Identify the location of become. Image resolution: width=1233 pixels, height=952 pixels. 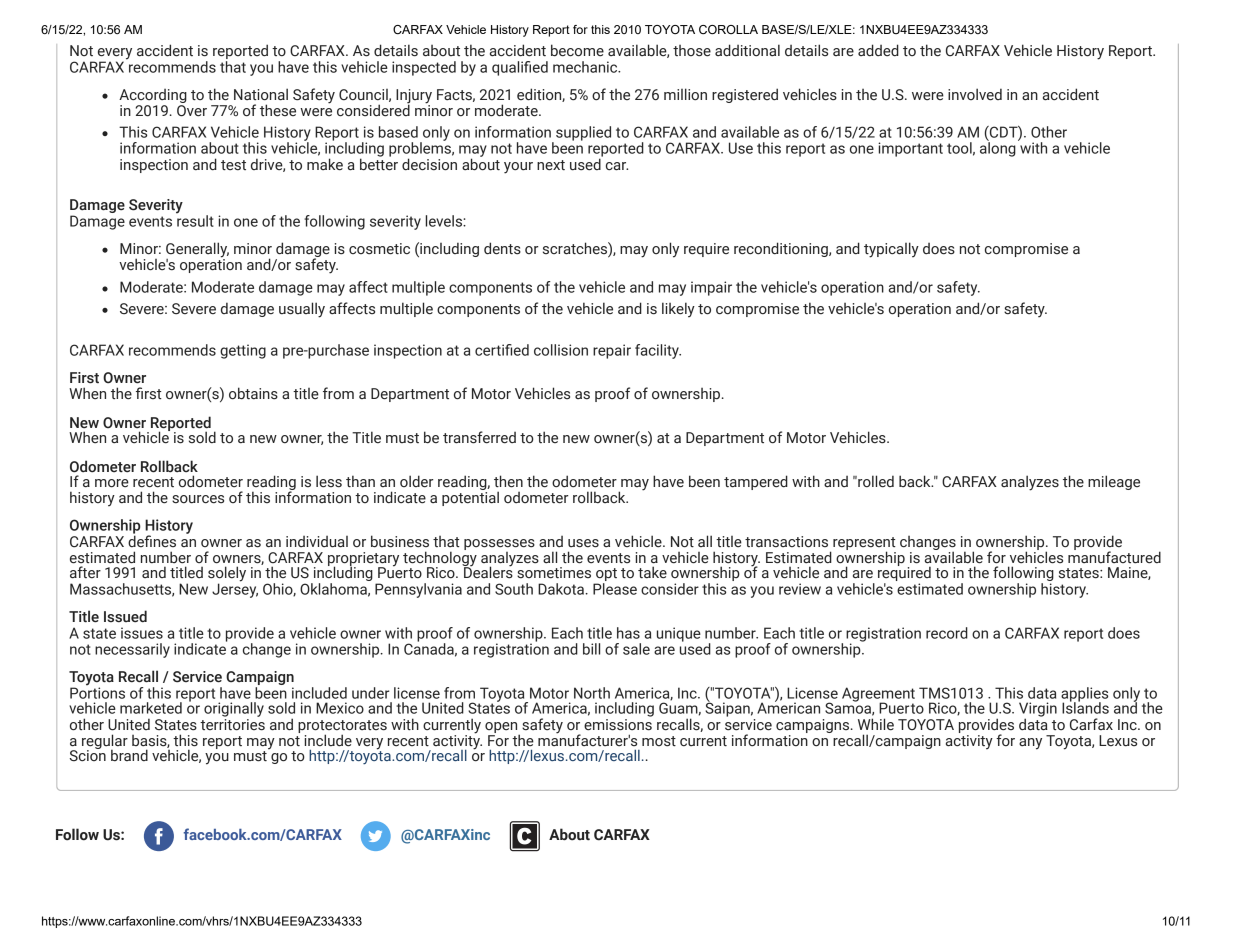
(577, 50).
